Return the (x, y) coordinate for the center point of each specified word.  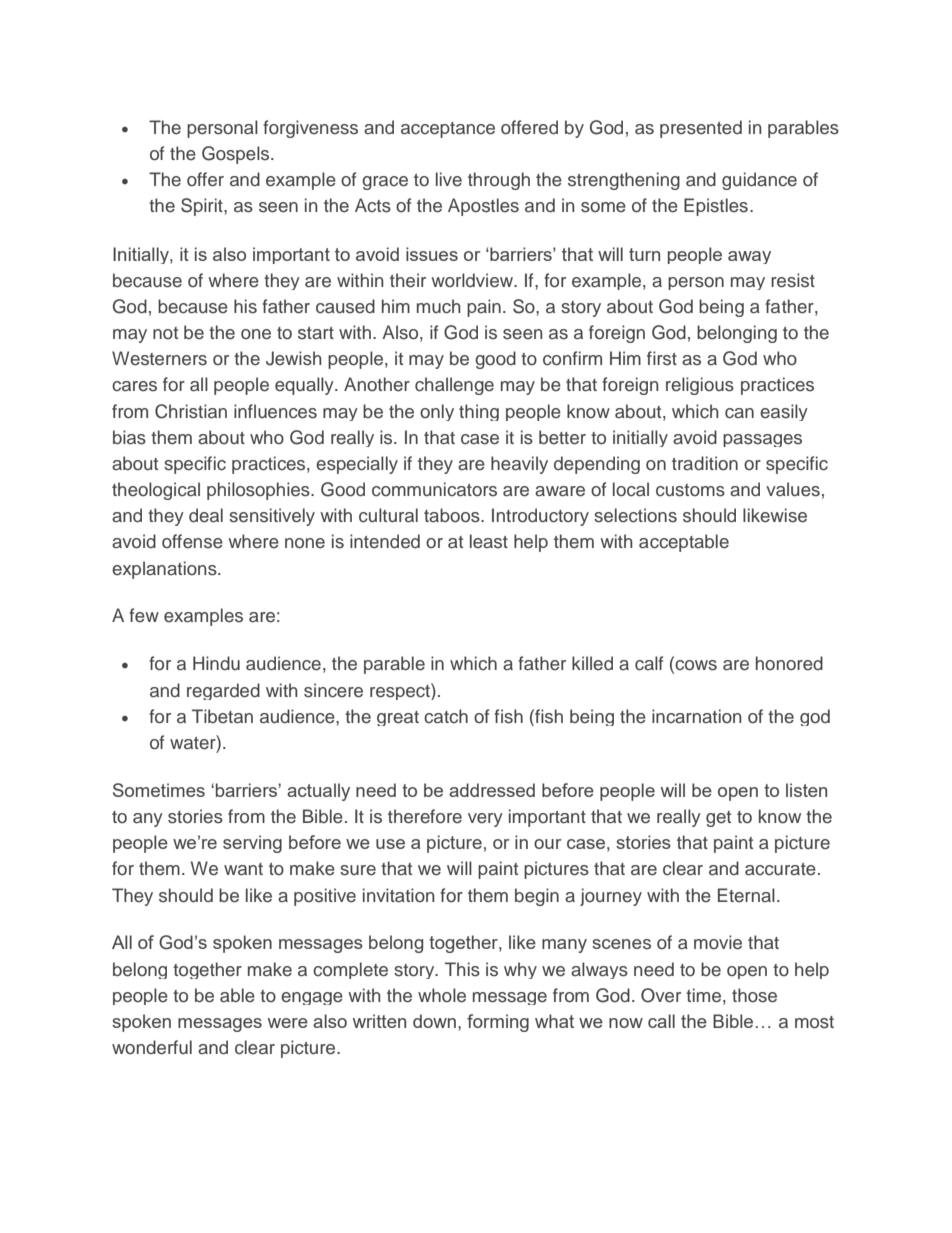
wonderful (152, 1047)
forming (498, 1023)
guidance (759, 181)
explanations (165, 570)
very (485, 820)
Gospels (237, 155)
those (754, 995)
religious (700, 386)
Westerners (159, 358)
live (449, 179)
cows (695, 666)
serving (252, 844)
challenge (454, 386)
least (489, 541)
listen (806, 790)
